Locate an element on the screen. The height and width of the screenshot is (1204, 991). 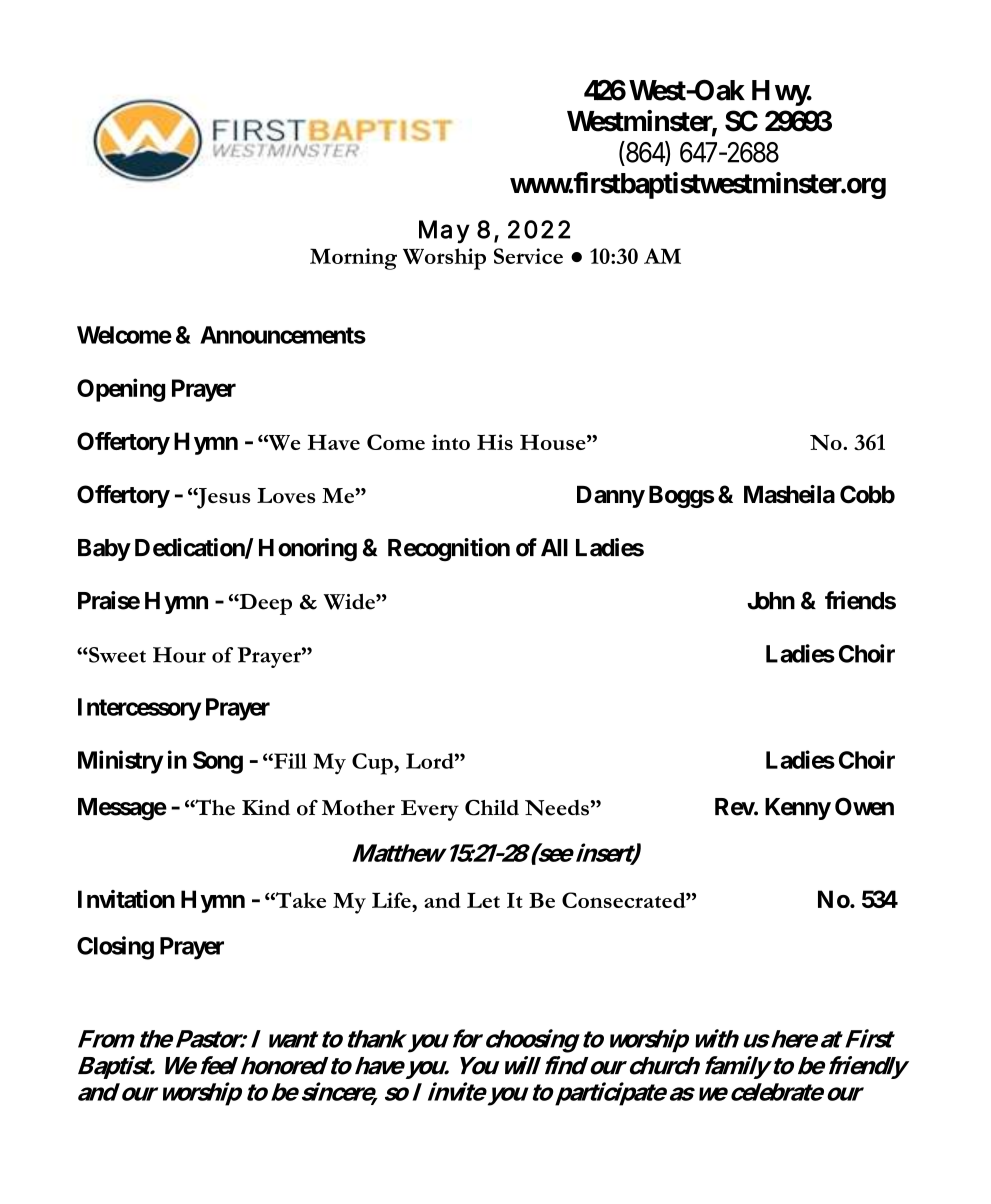
Morning is located at coordinates (353, 259).
